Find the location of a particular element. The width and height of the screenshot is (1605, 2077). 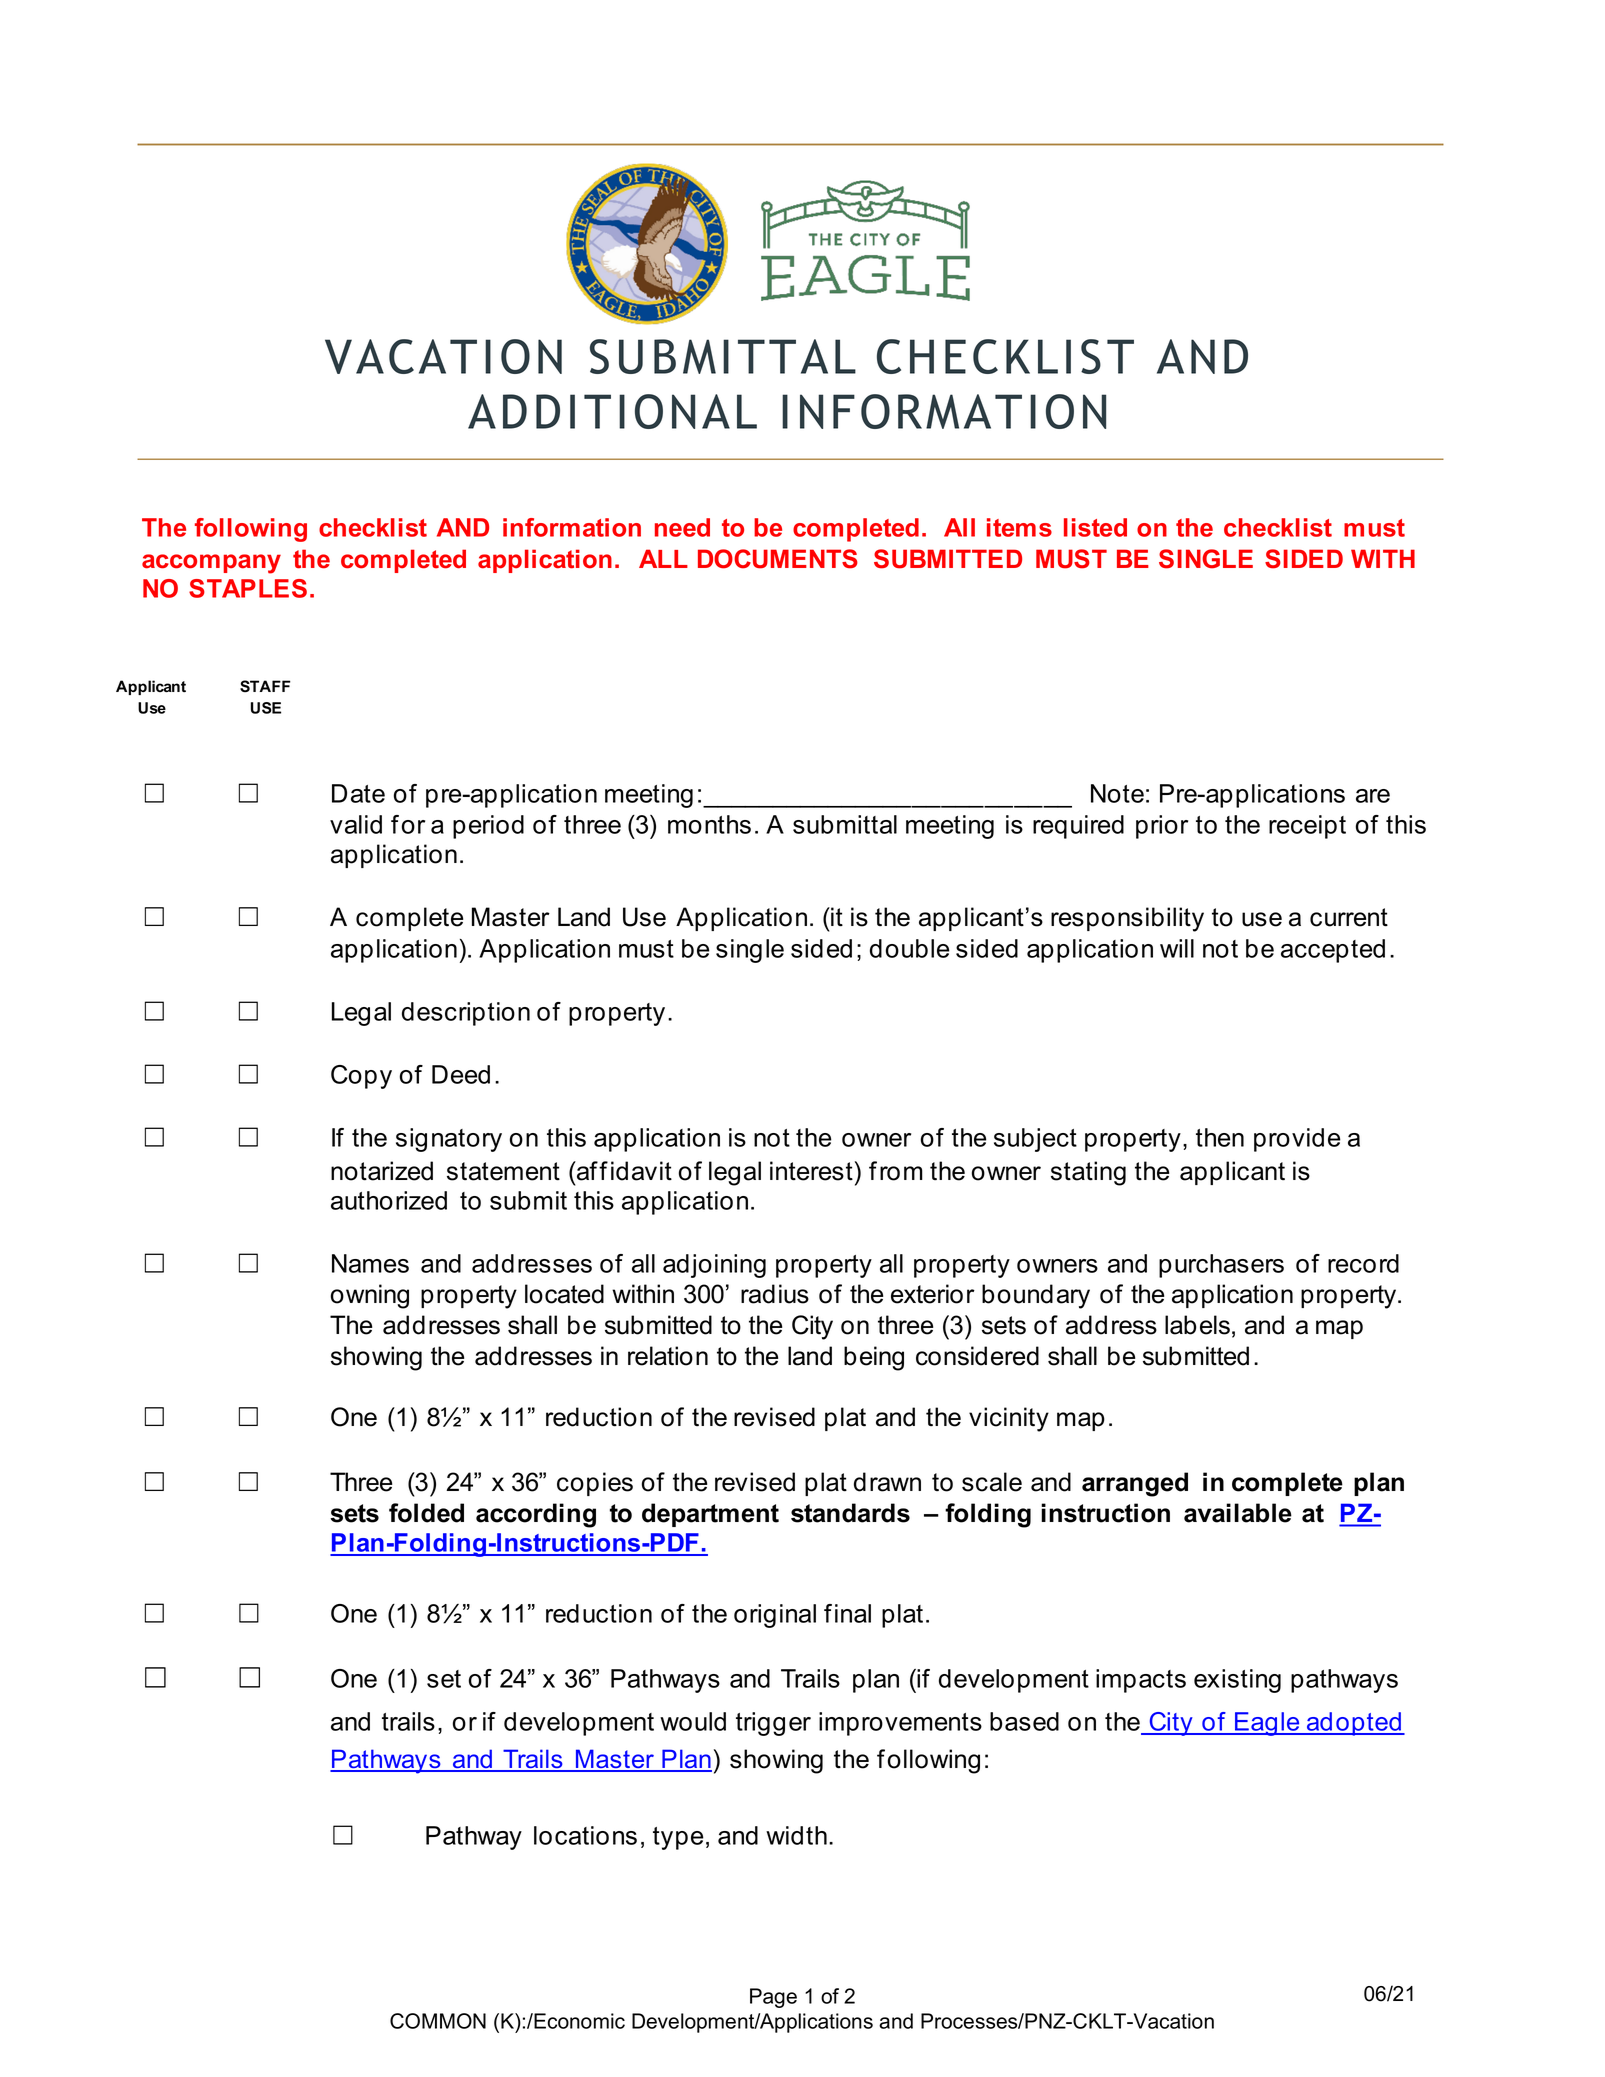

listed is located at coordinates (1095, 527).
